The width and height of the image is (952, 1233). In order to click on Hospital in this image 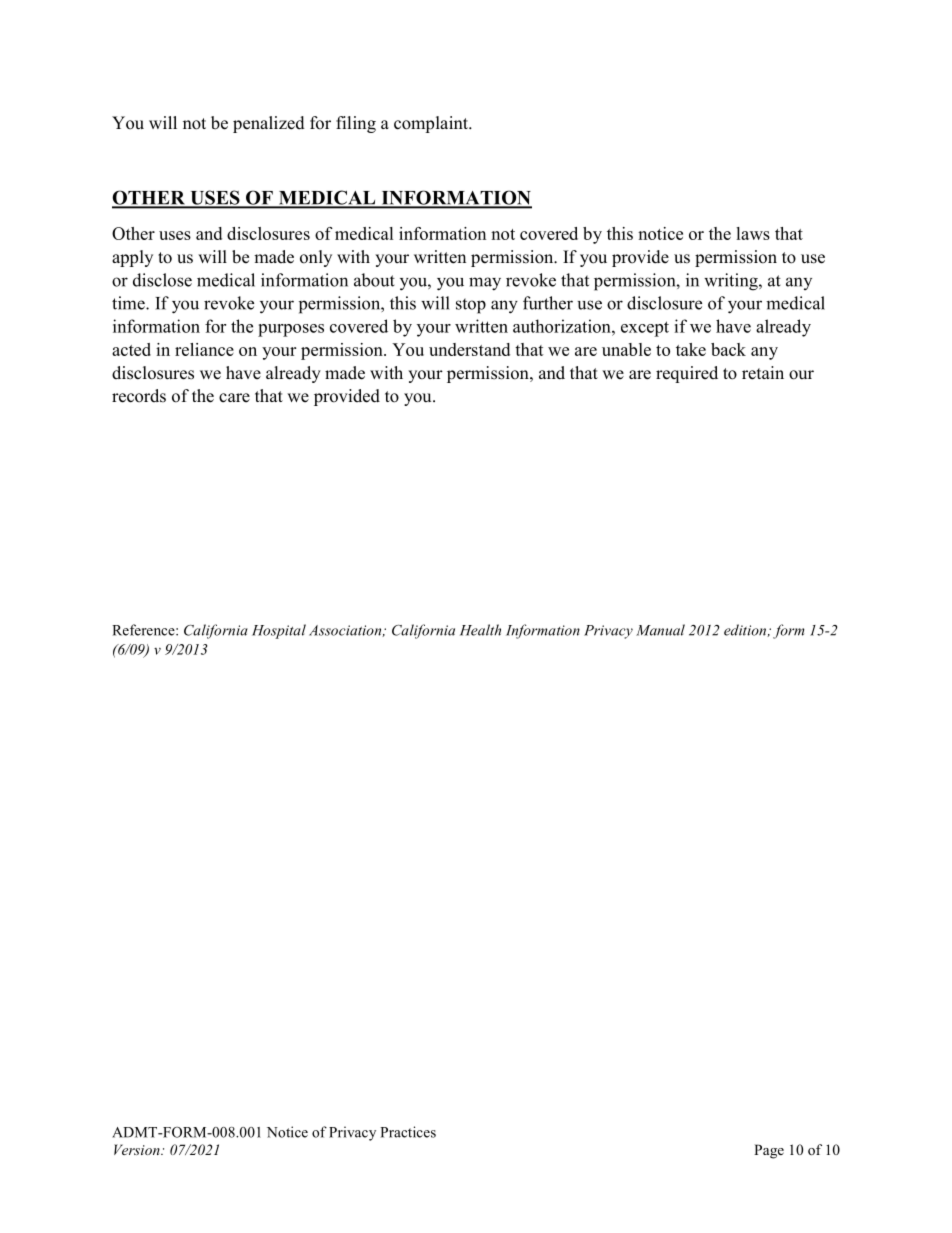, I will do `click(279, 631)`.
